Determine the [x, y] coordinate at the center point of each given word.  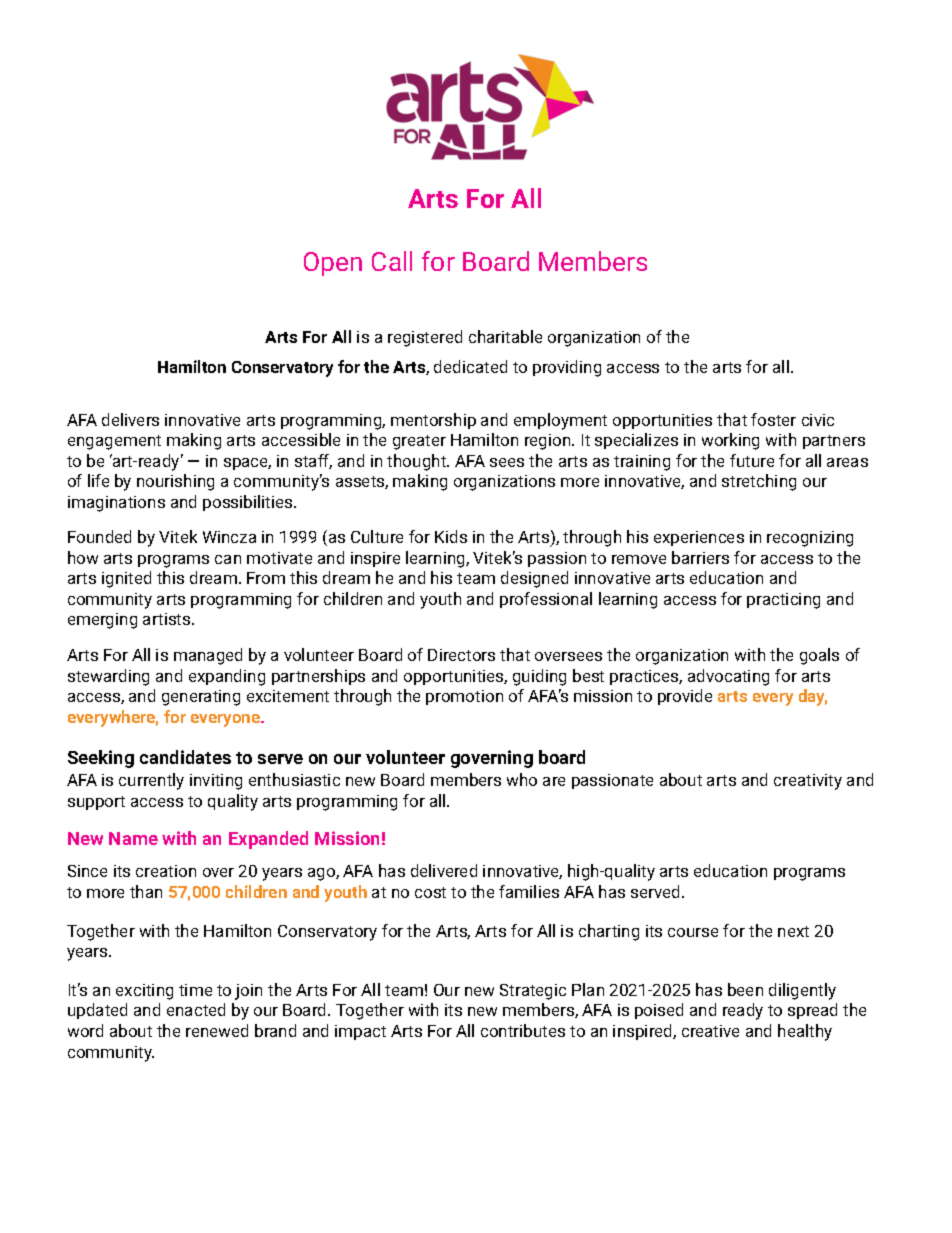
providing [567, 368]
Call [392, 261]
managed [208, 656]
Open [333, 264]
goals [819, 656]
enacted [196, 1009]
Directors [461, 655]
